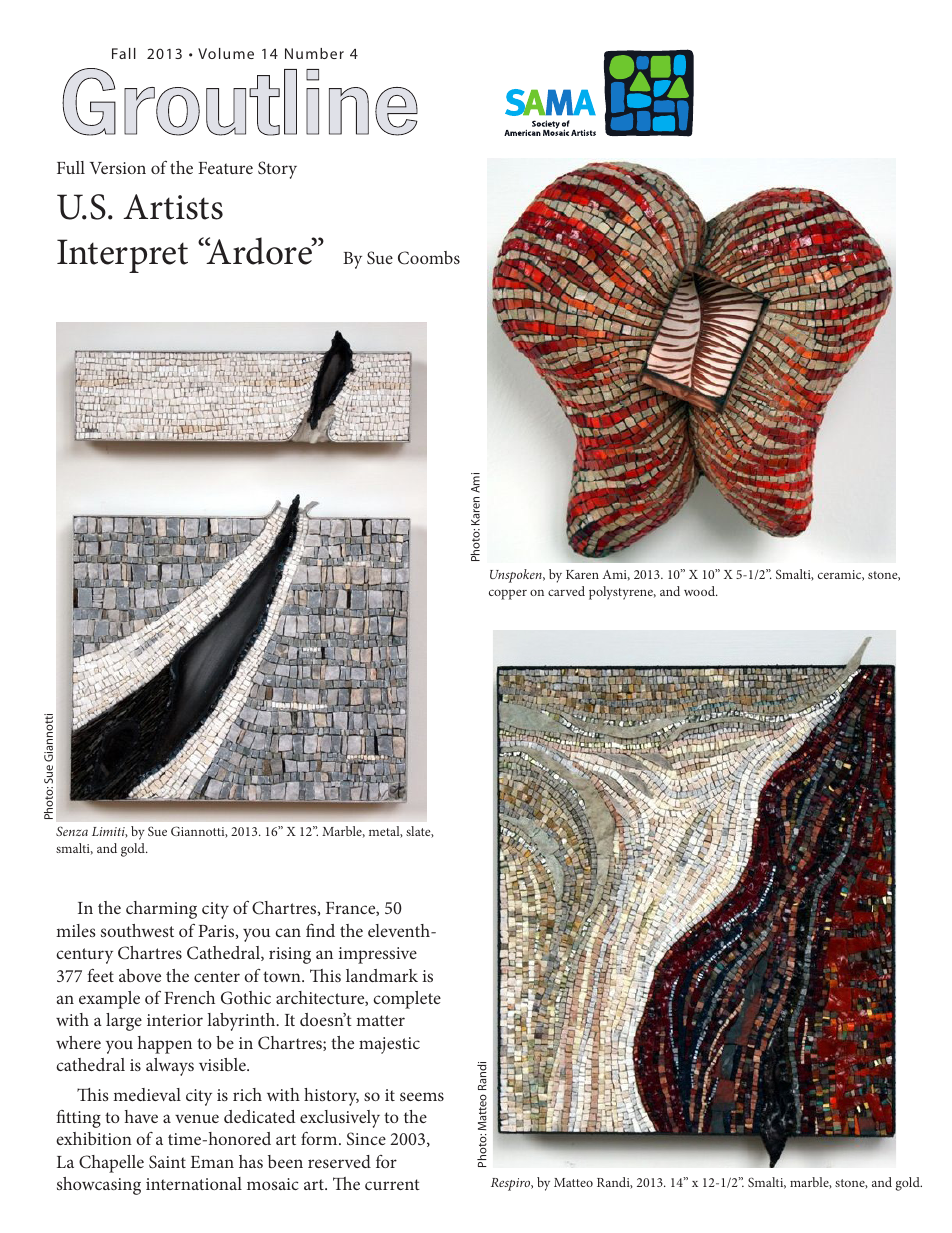 The width and height of the image is (952, 1233). What do you see at coordinates (314, 53) in the image?
I see `Number` at bounding box center [314, 53].
